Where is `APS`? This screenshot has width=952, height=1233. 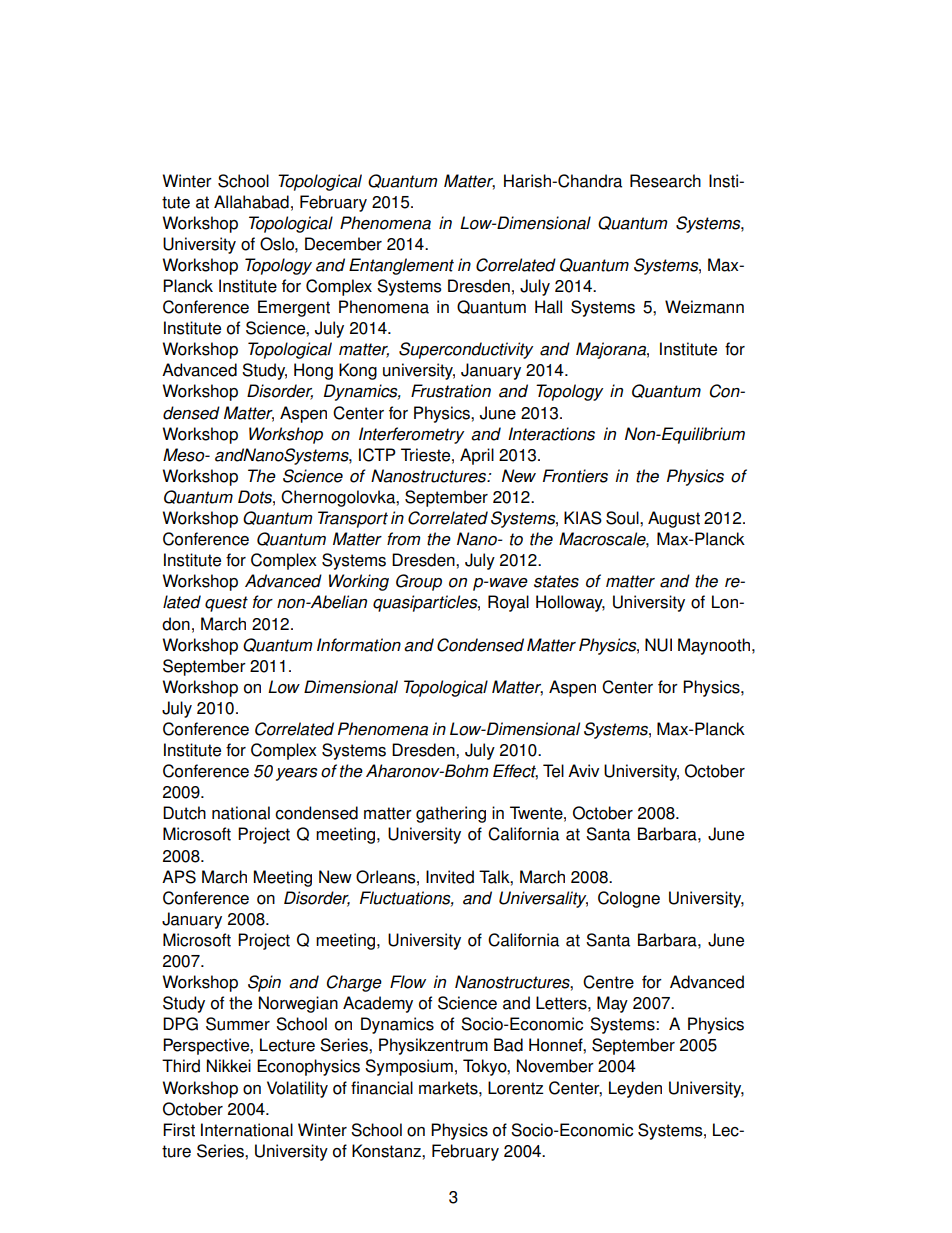 APS is located at coordinates (179, 877).
